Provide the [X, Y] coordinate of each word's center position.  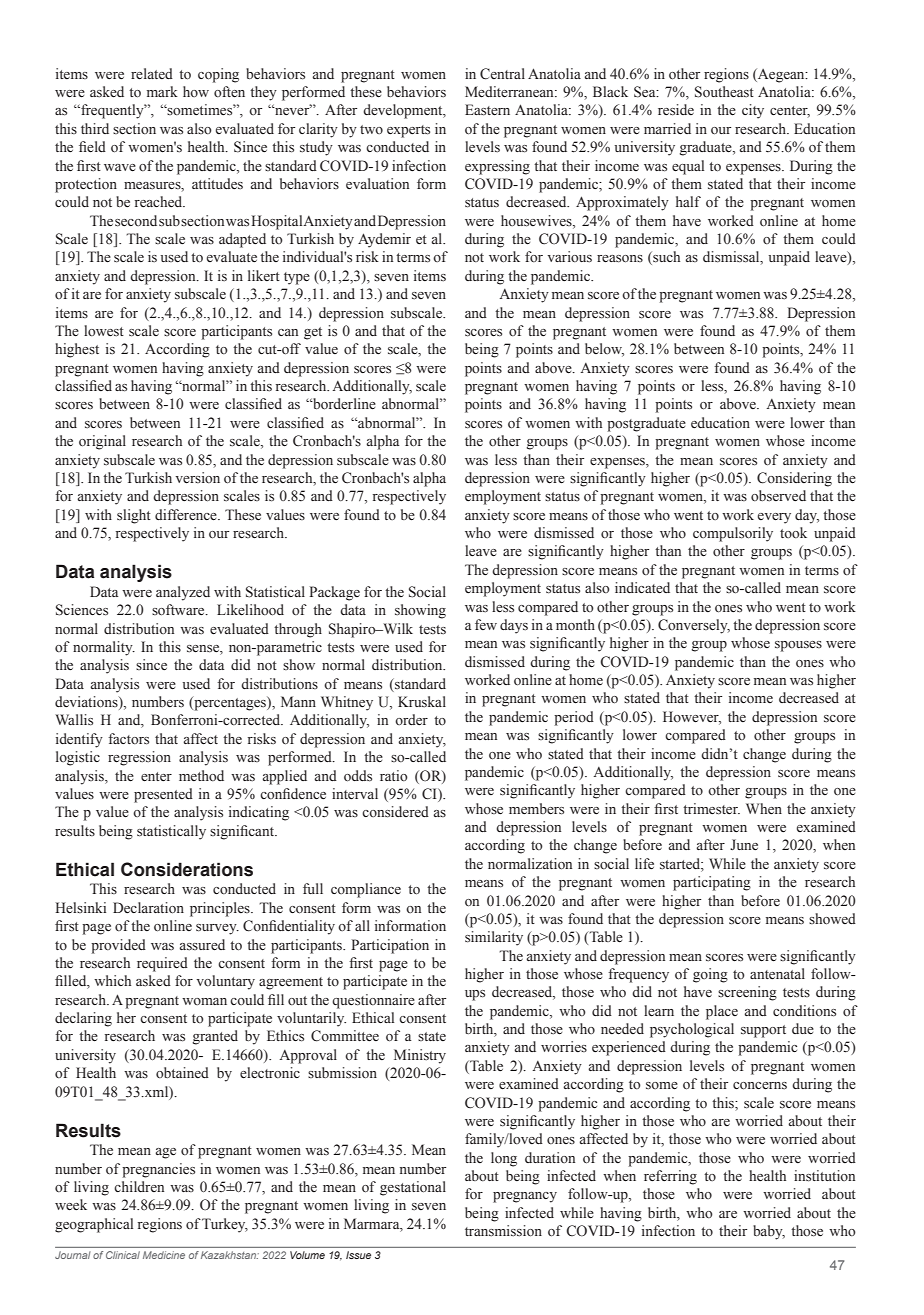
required [162, 964]
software [179, 610]
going [710, 975]
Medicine [164, 1255]
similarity [494, 938]
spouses [798, 646]
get [313, 333]
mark [162, 91]
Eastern [487, 110]
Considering [794, 479]
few [486, 624]
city [753, 111]
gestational [413, 1188]
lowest [104, 331]
